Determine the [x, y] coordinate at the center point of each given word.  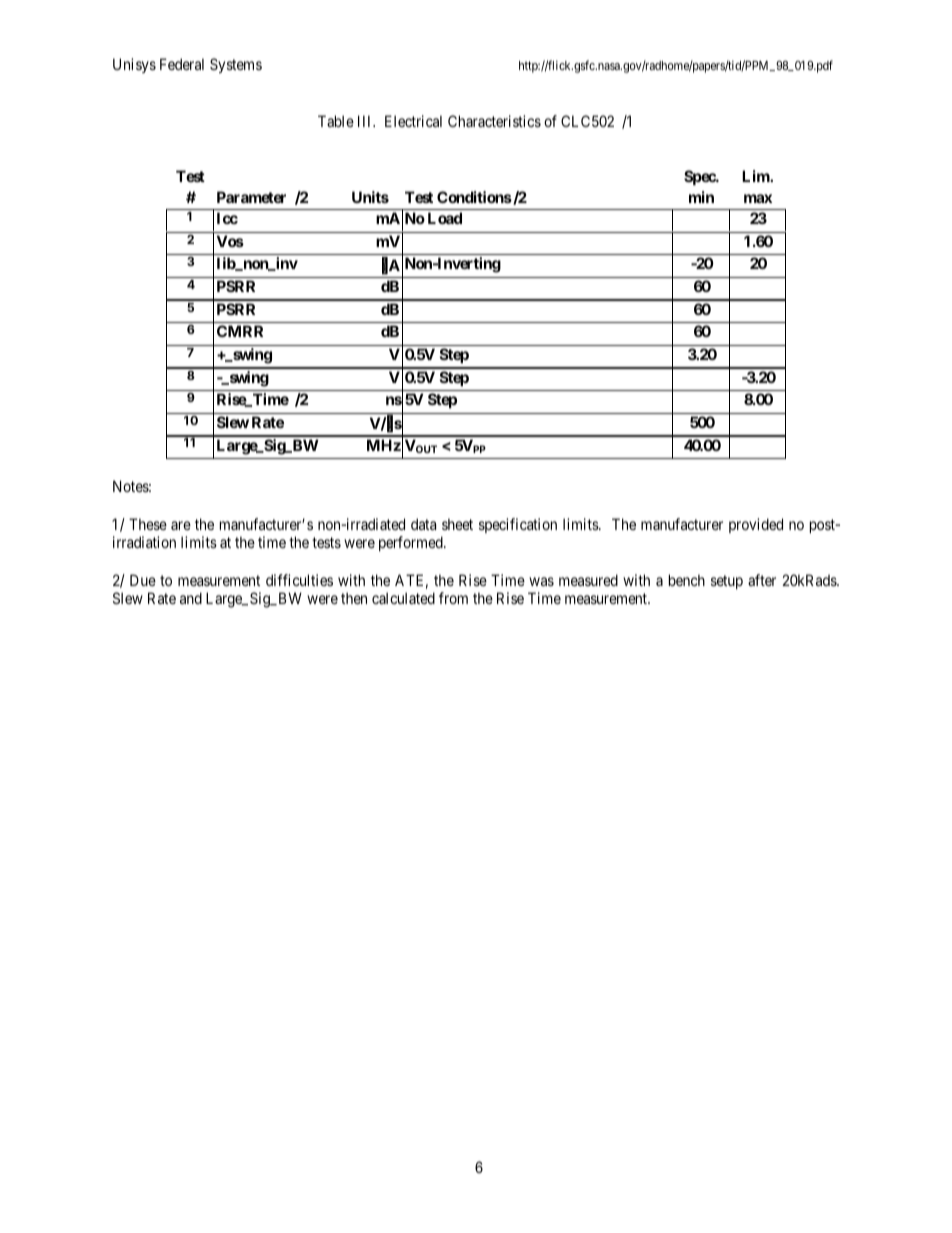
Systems [236, 65]
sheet [457, 524]
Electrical [413, 121]
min [701, 197]
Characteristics [494, 121]
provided [756, 525]
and [191, 598]
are [181, 525]
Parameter [251, 197]
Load [445, 218]
